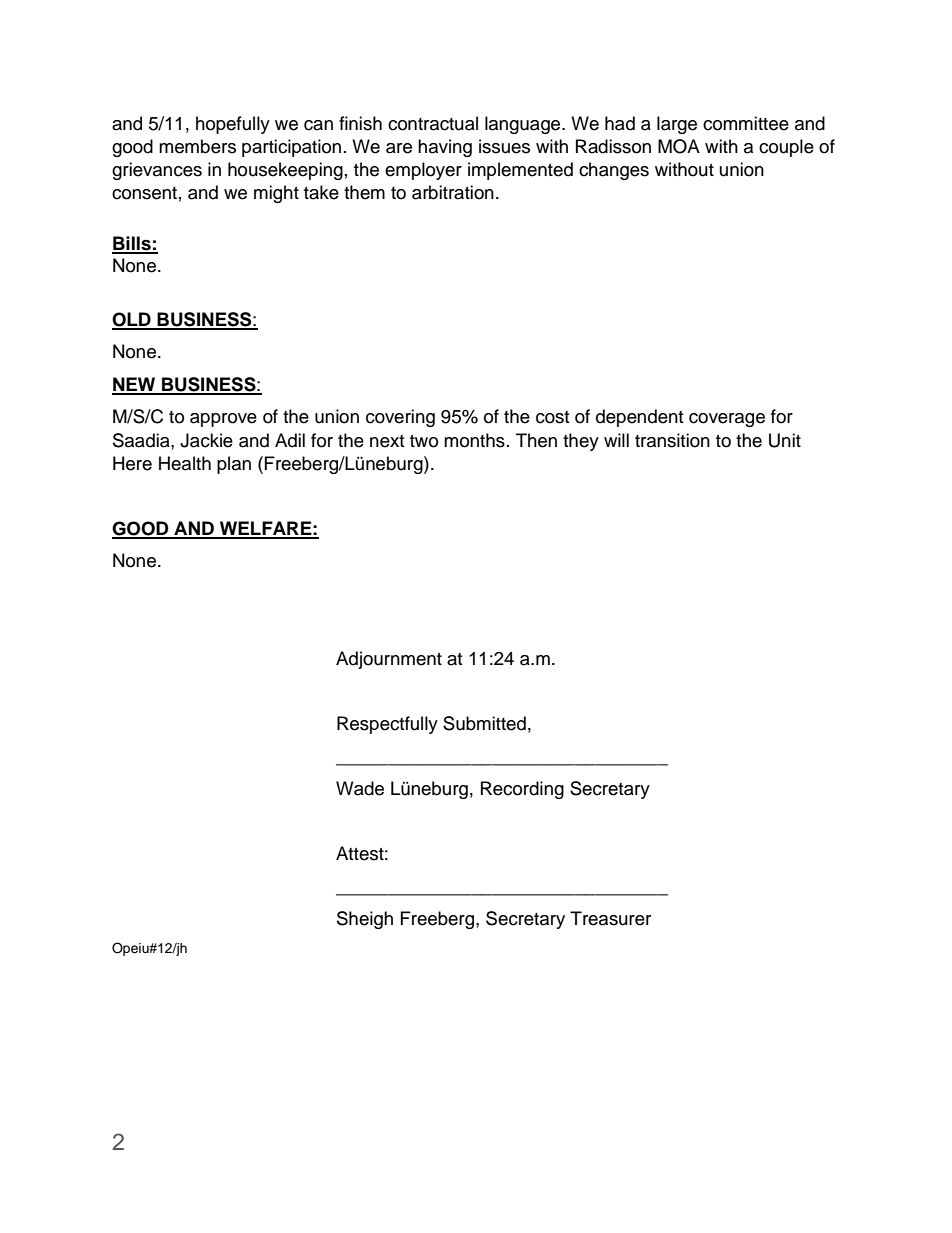 This image has height=1233, width=952. I want to click on Unit, so click(785, 440).
